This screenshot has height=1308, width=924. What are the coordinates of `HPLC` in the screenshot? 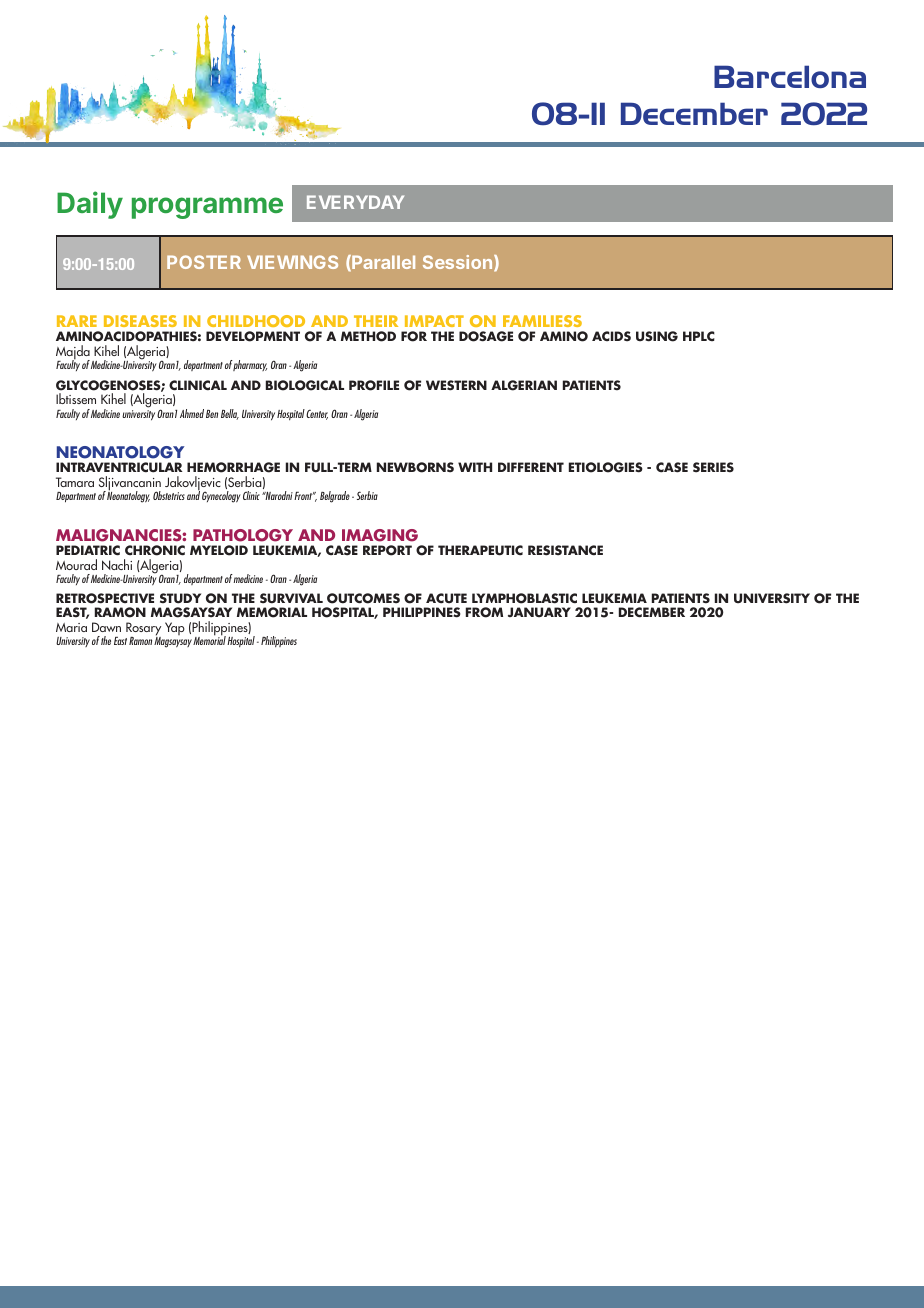 It's located at (699, 336).
